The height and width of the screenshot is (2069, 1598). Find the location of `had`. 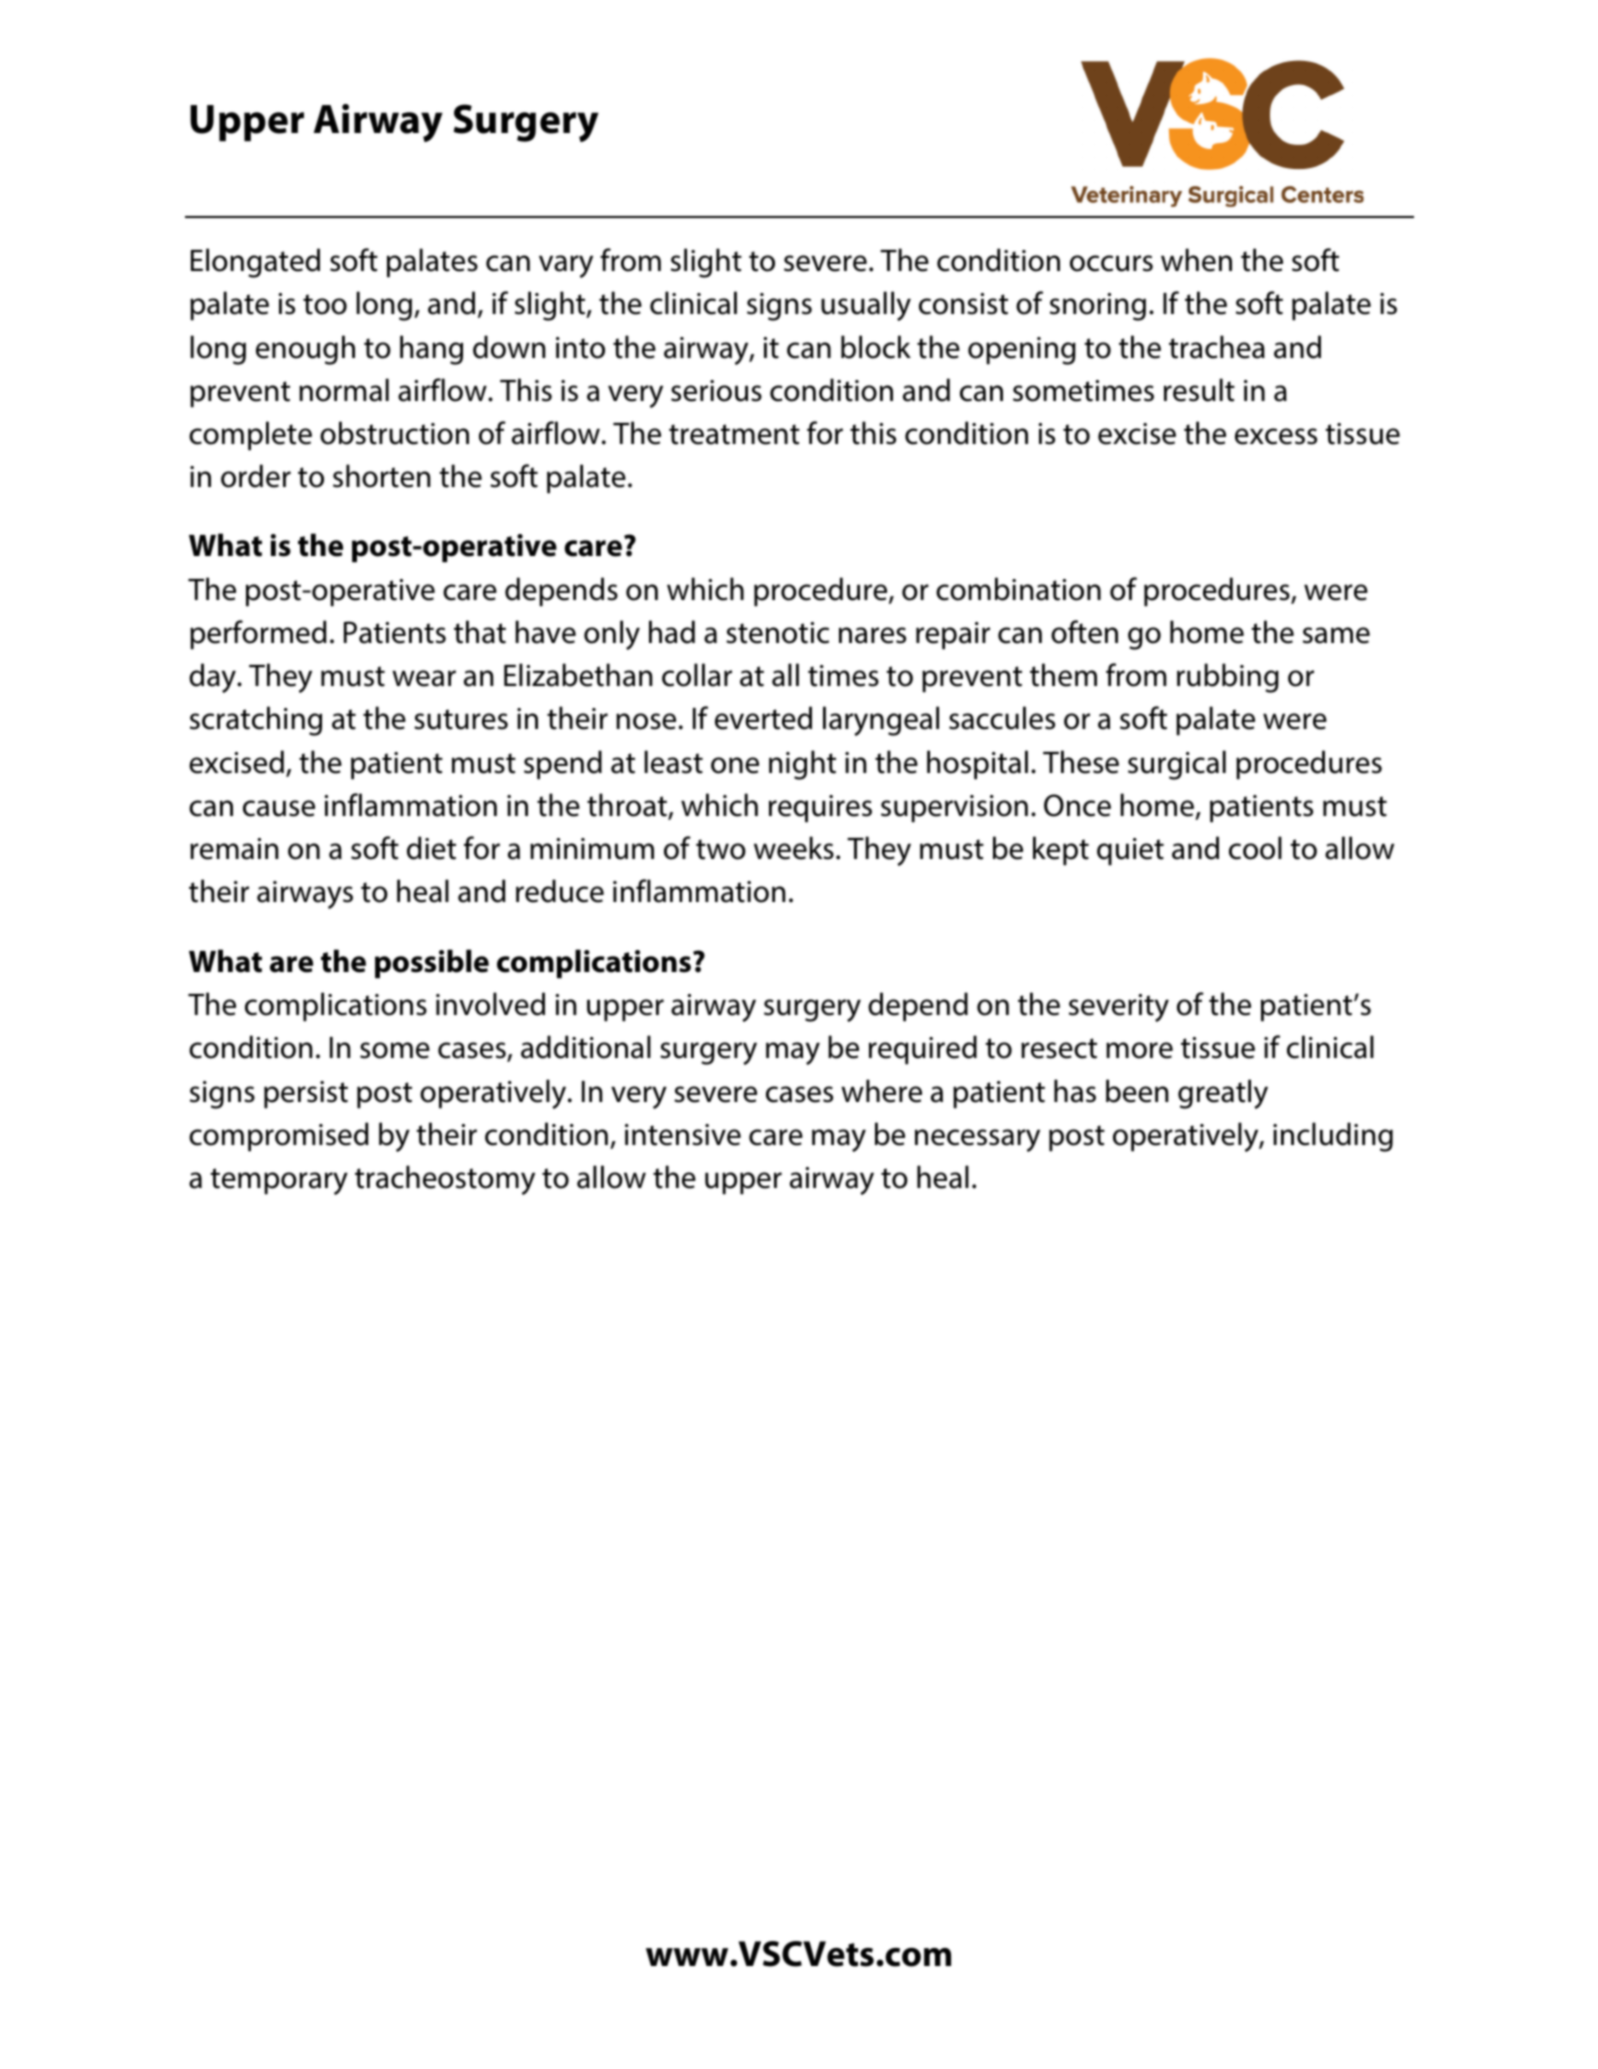

had is located at coordinates (672, 632).
